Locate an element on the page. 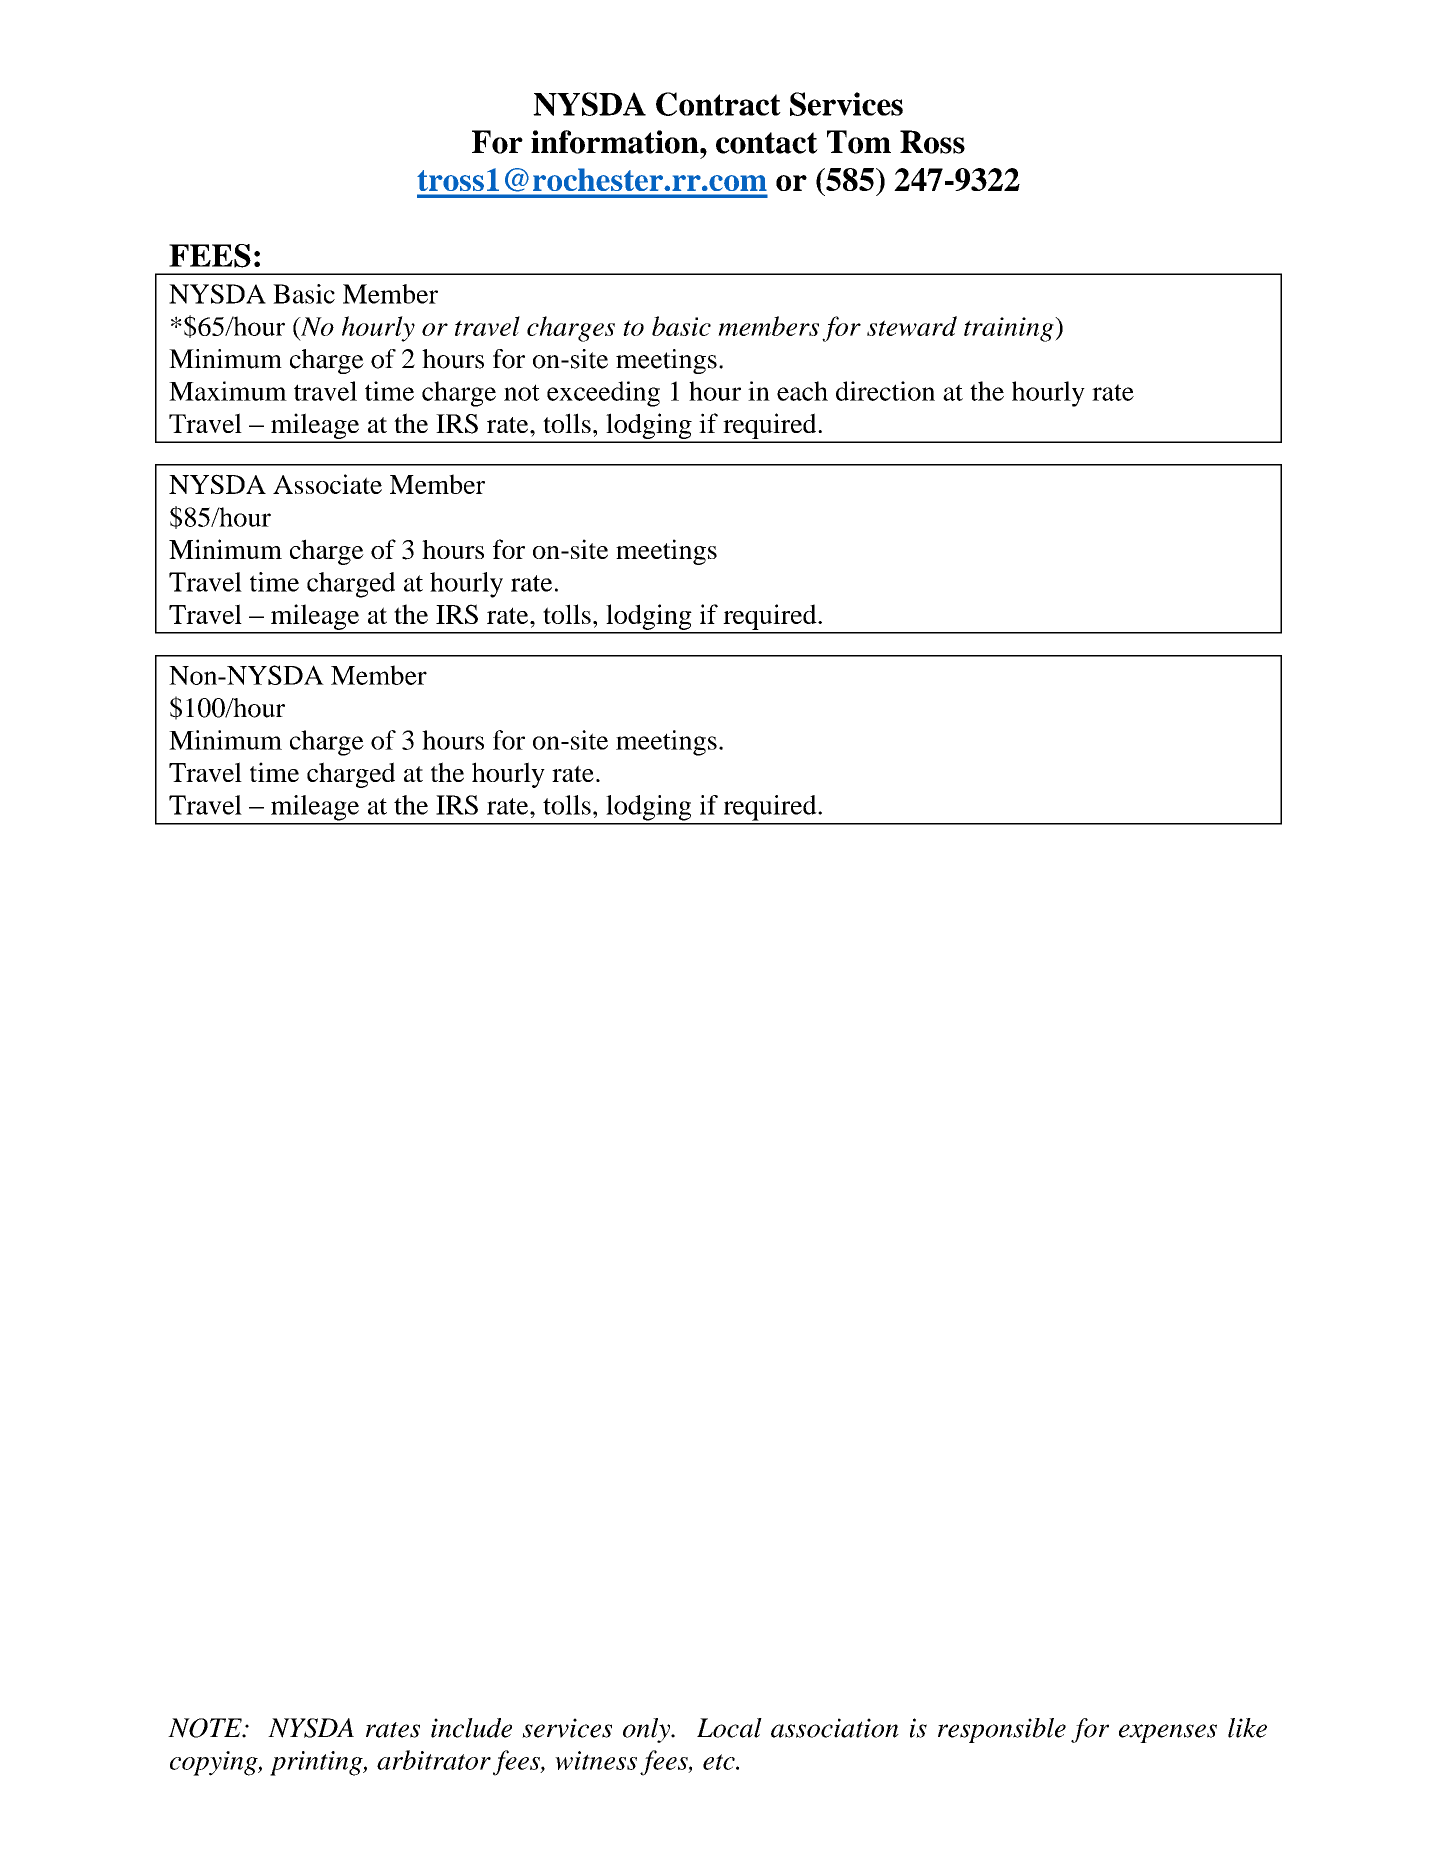  etc is located at coordinates (720, 1762).
